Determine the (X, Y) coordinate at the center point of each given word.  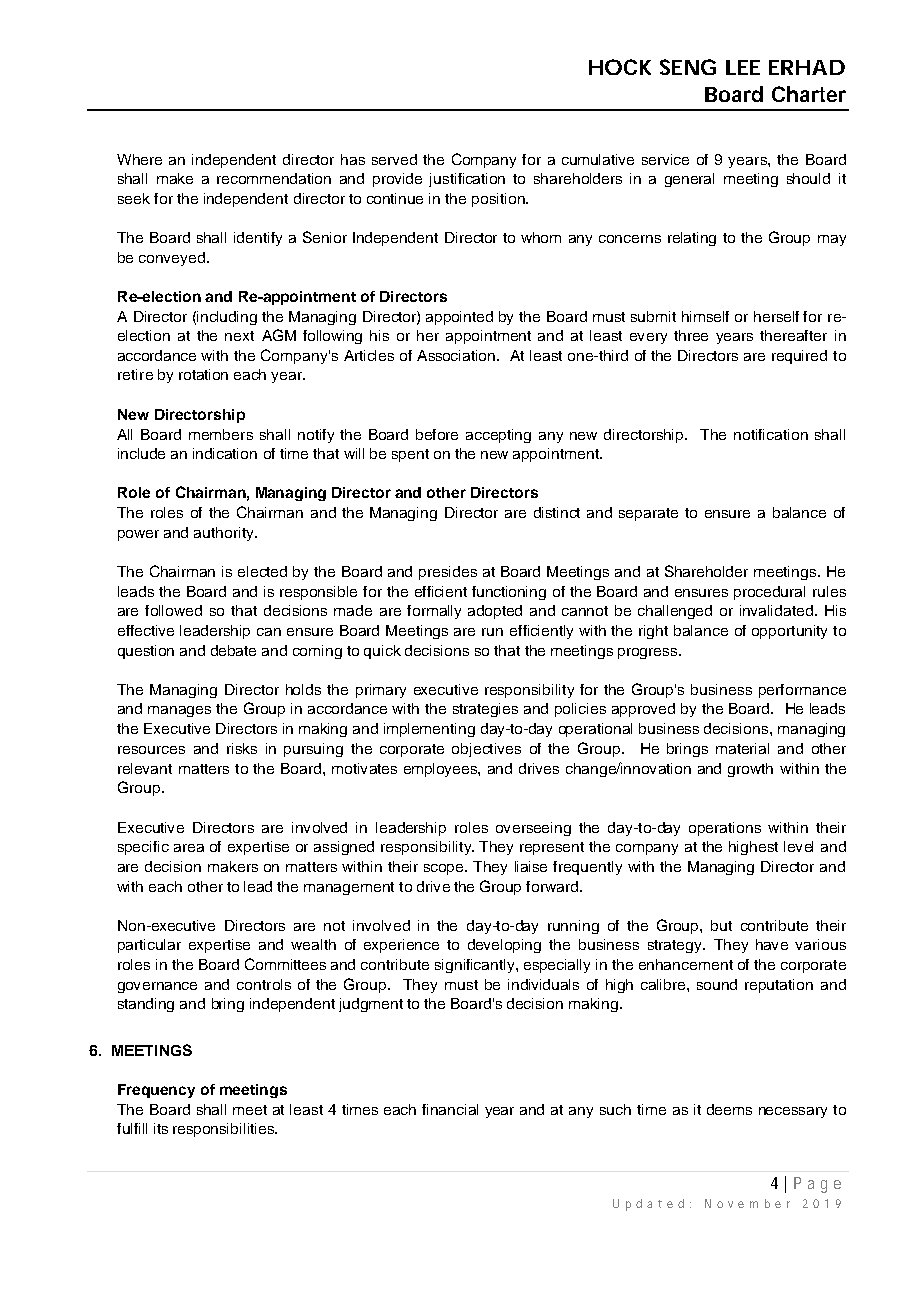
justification (467, 180)
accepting (498, 436)
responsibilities (225, 1130)
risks (242, 748)
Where (139, 159)
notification (771, 434)
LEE (743, 67)
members (221, 434)
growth (750, 770)
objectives (486, 750)
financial (450, 1109)
